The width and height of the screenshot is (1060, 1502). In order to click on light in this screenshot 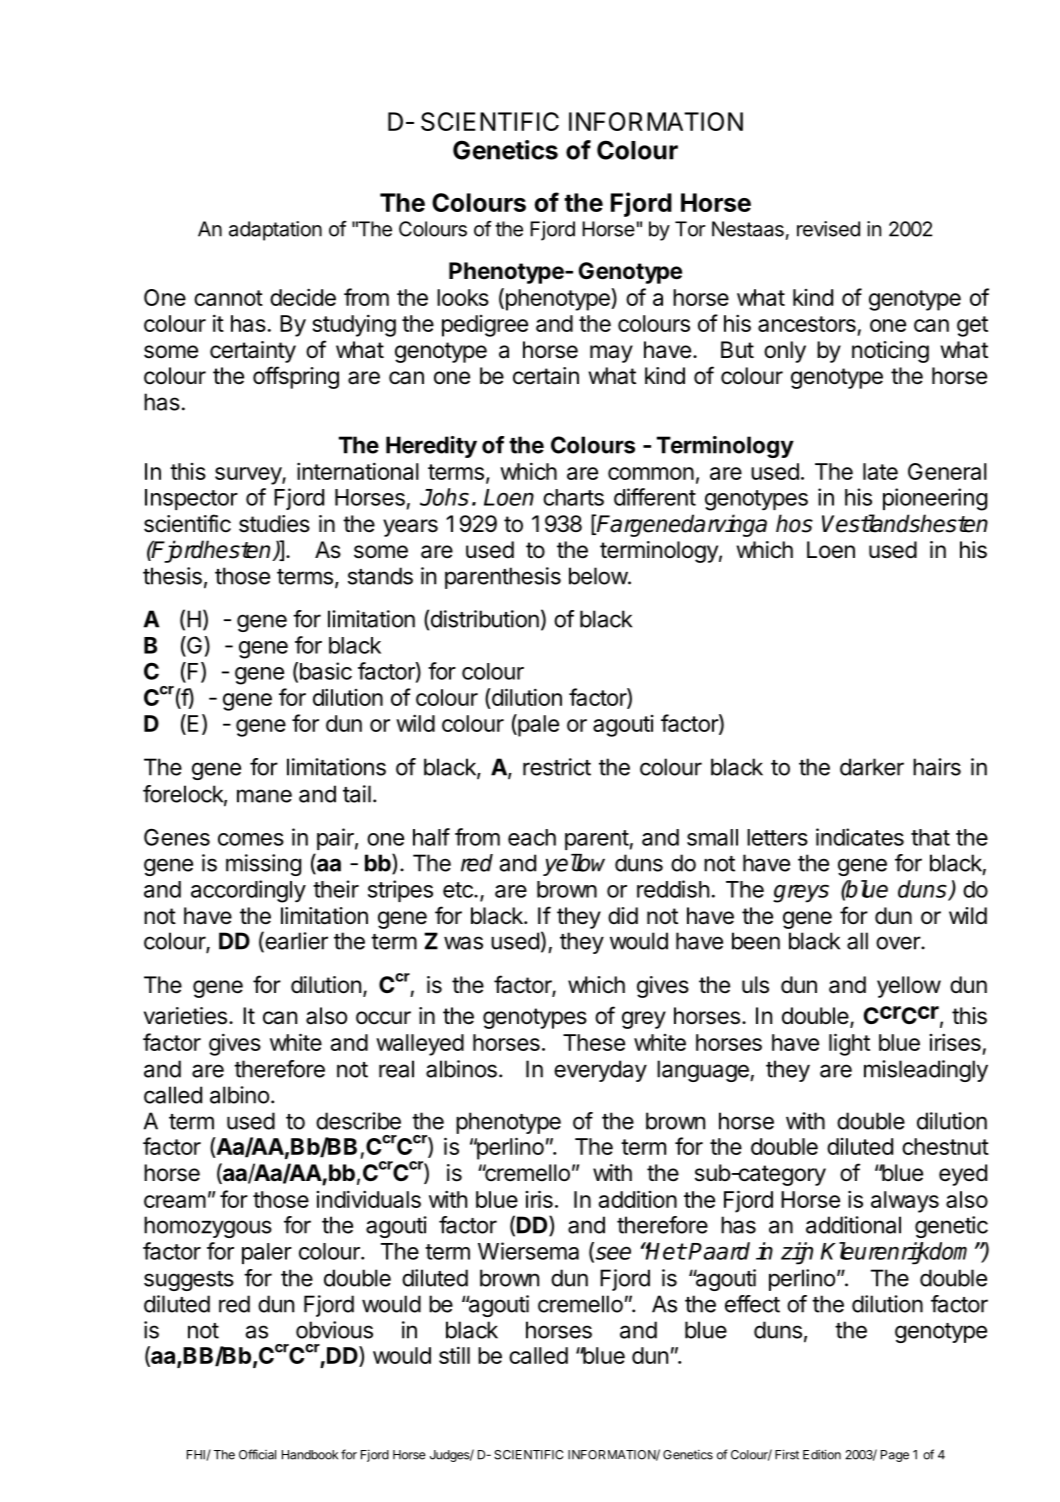, I will do `click(849, 1044)`.
